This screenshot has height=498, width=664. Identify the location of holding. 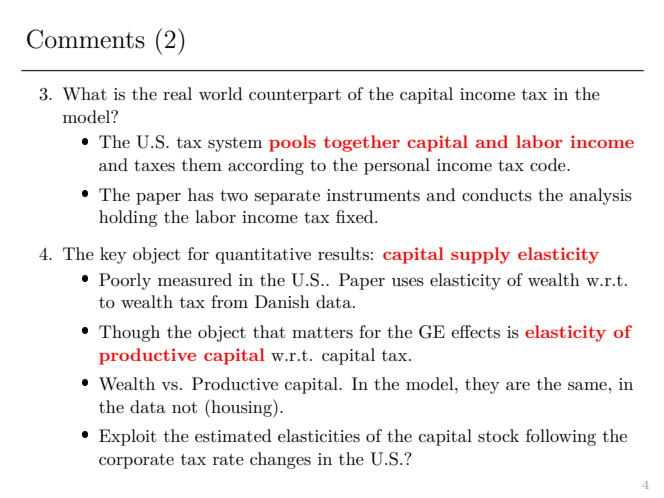
(128, 218).
